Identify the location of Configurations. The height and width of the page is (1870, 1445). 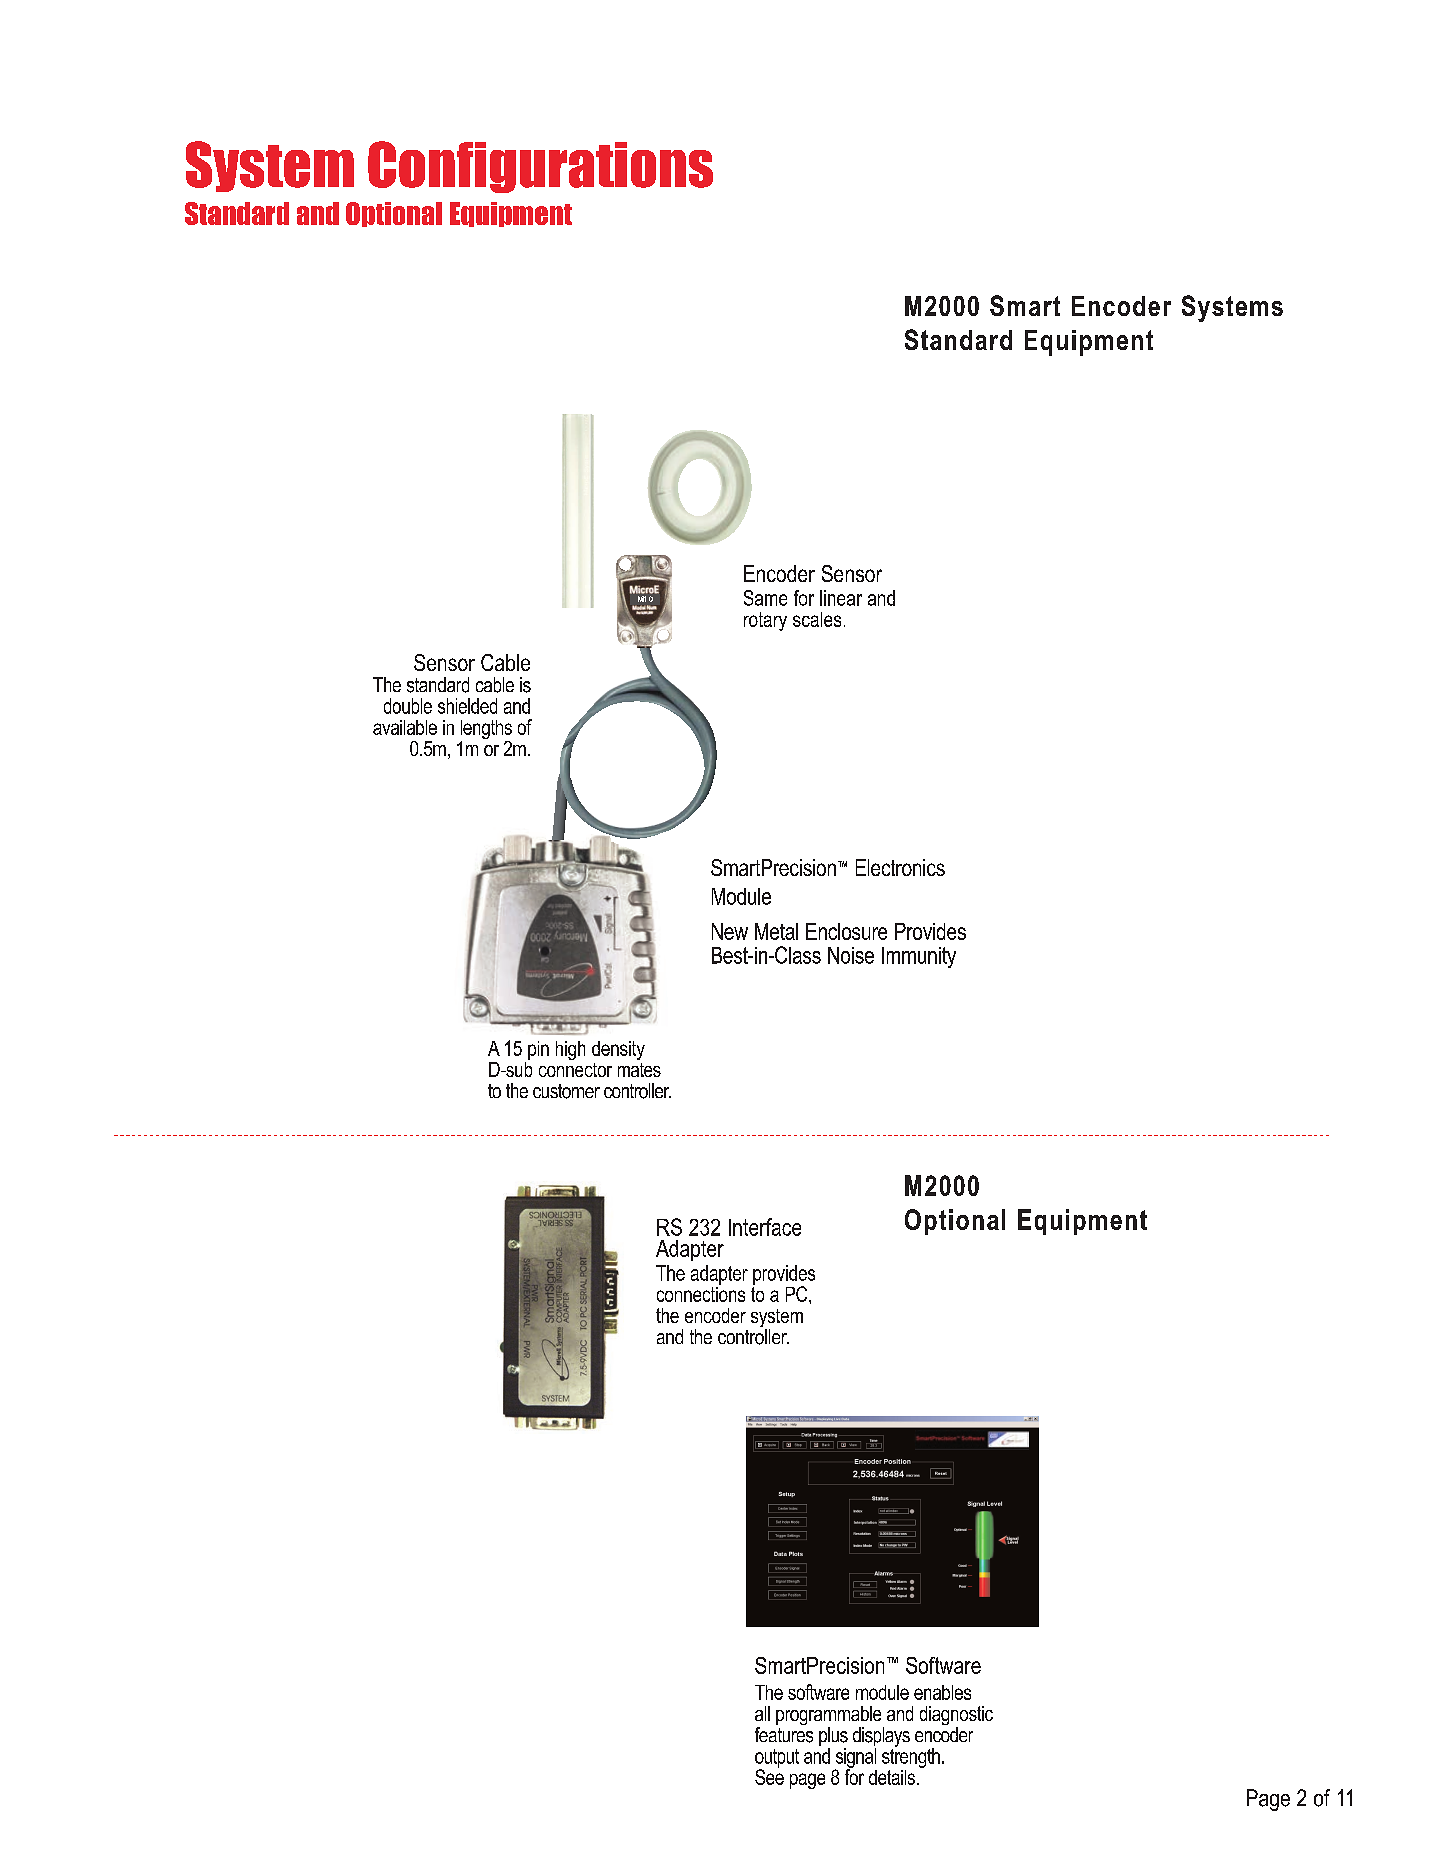
(540, 167).
